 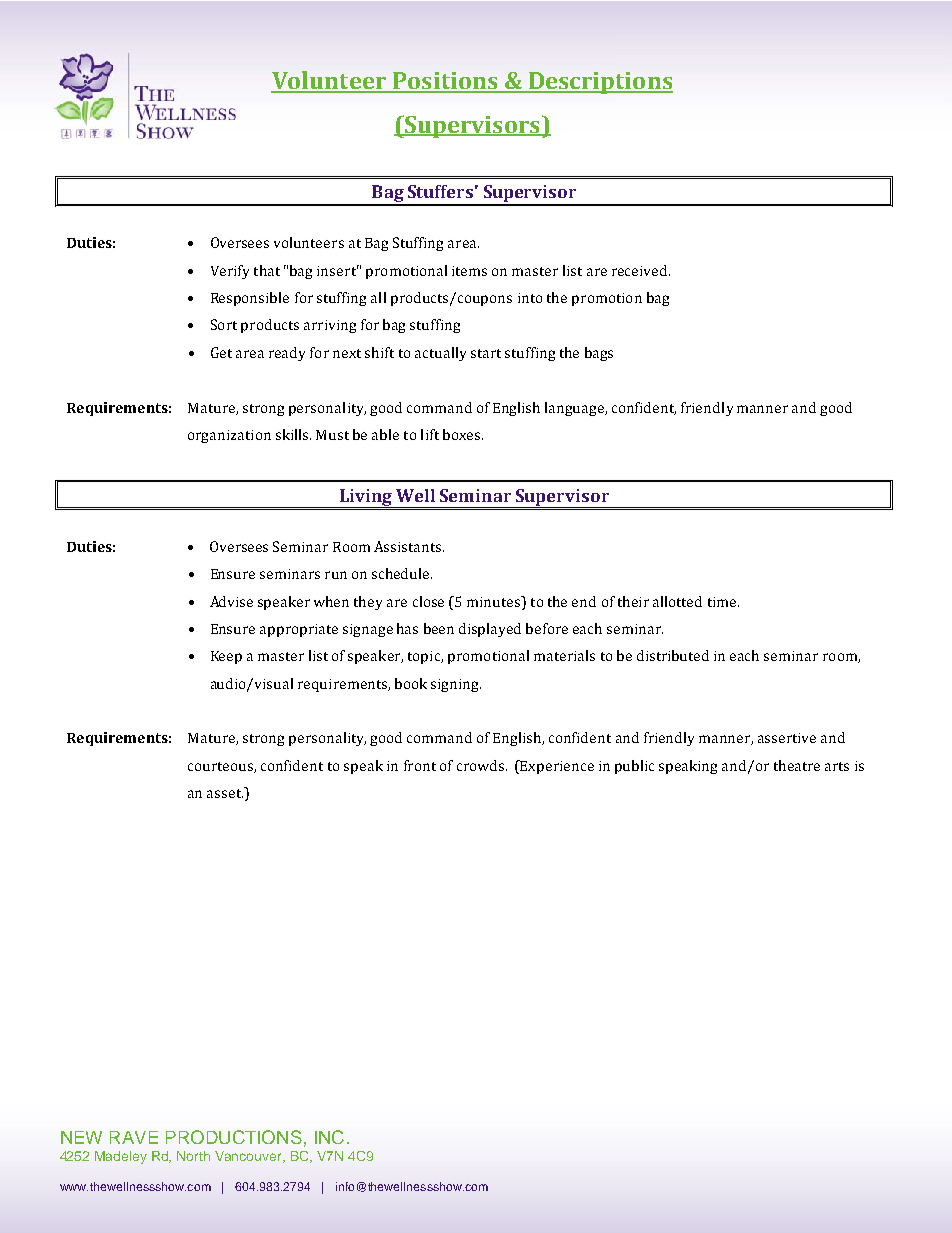 I want to click on Verify, so click(x=230, y=272).
